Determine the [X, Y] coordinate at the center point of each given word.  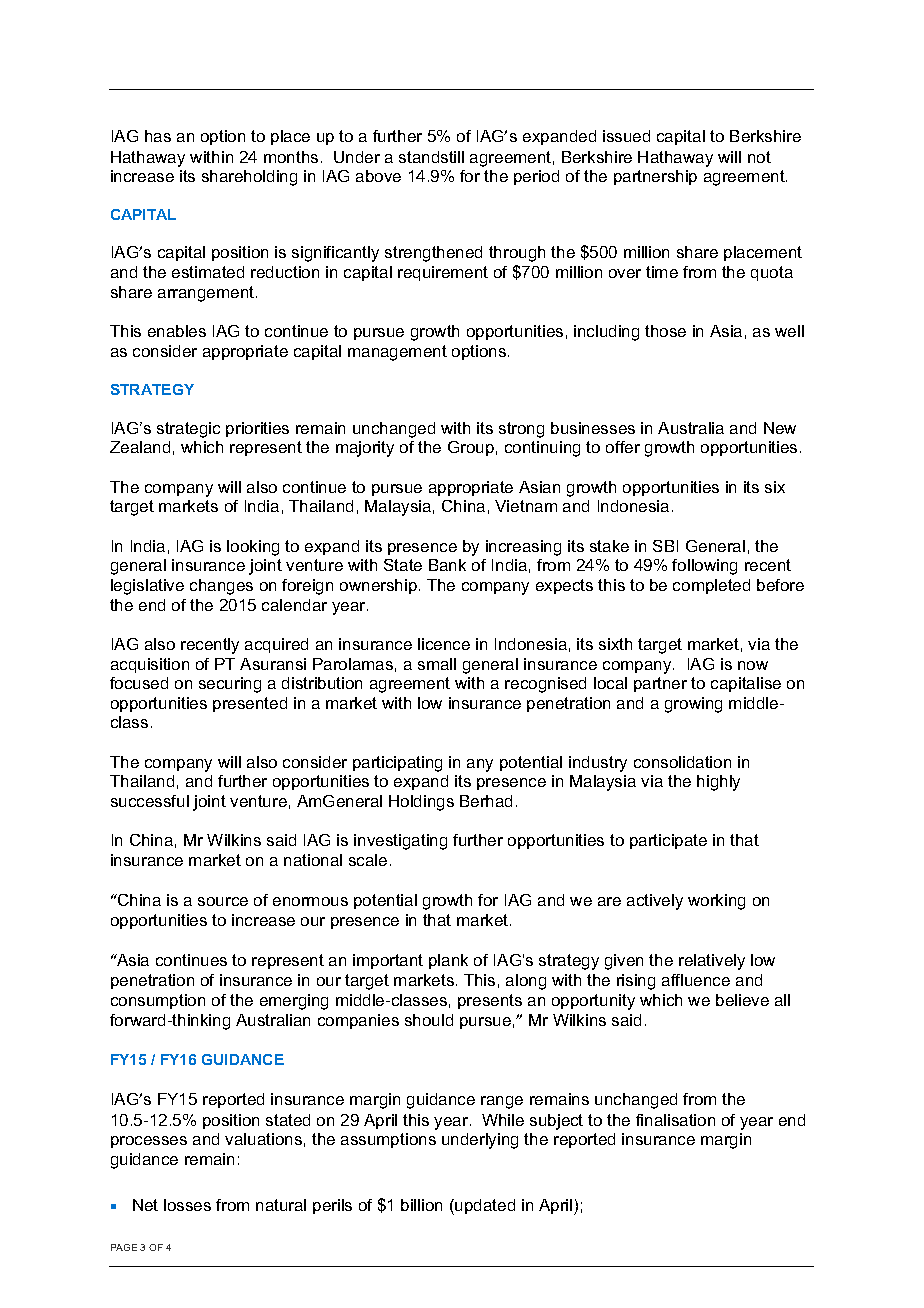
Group [471, 448]
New [780, 428]
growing [693, 705]
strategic [188, 430]
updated [484, 1207]
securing [230, 685]
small [437, 664]
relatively [712, 962]
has [158, 136]
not [759, 157]
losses [187, 1205]
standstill [431, 157]
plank [448, 961]
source [223, 901]
